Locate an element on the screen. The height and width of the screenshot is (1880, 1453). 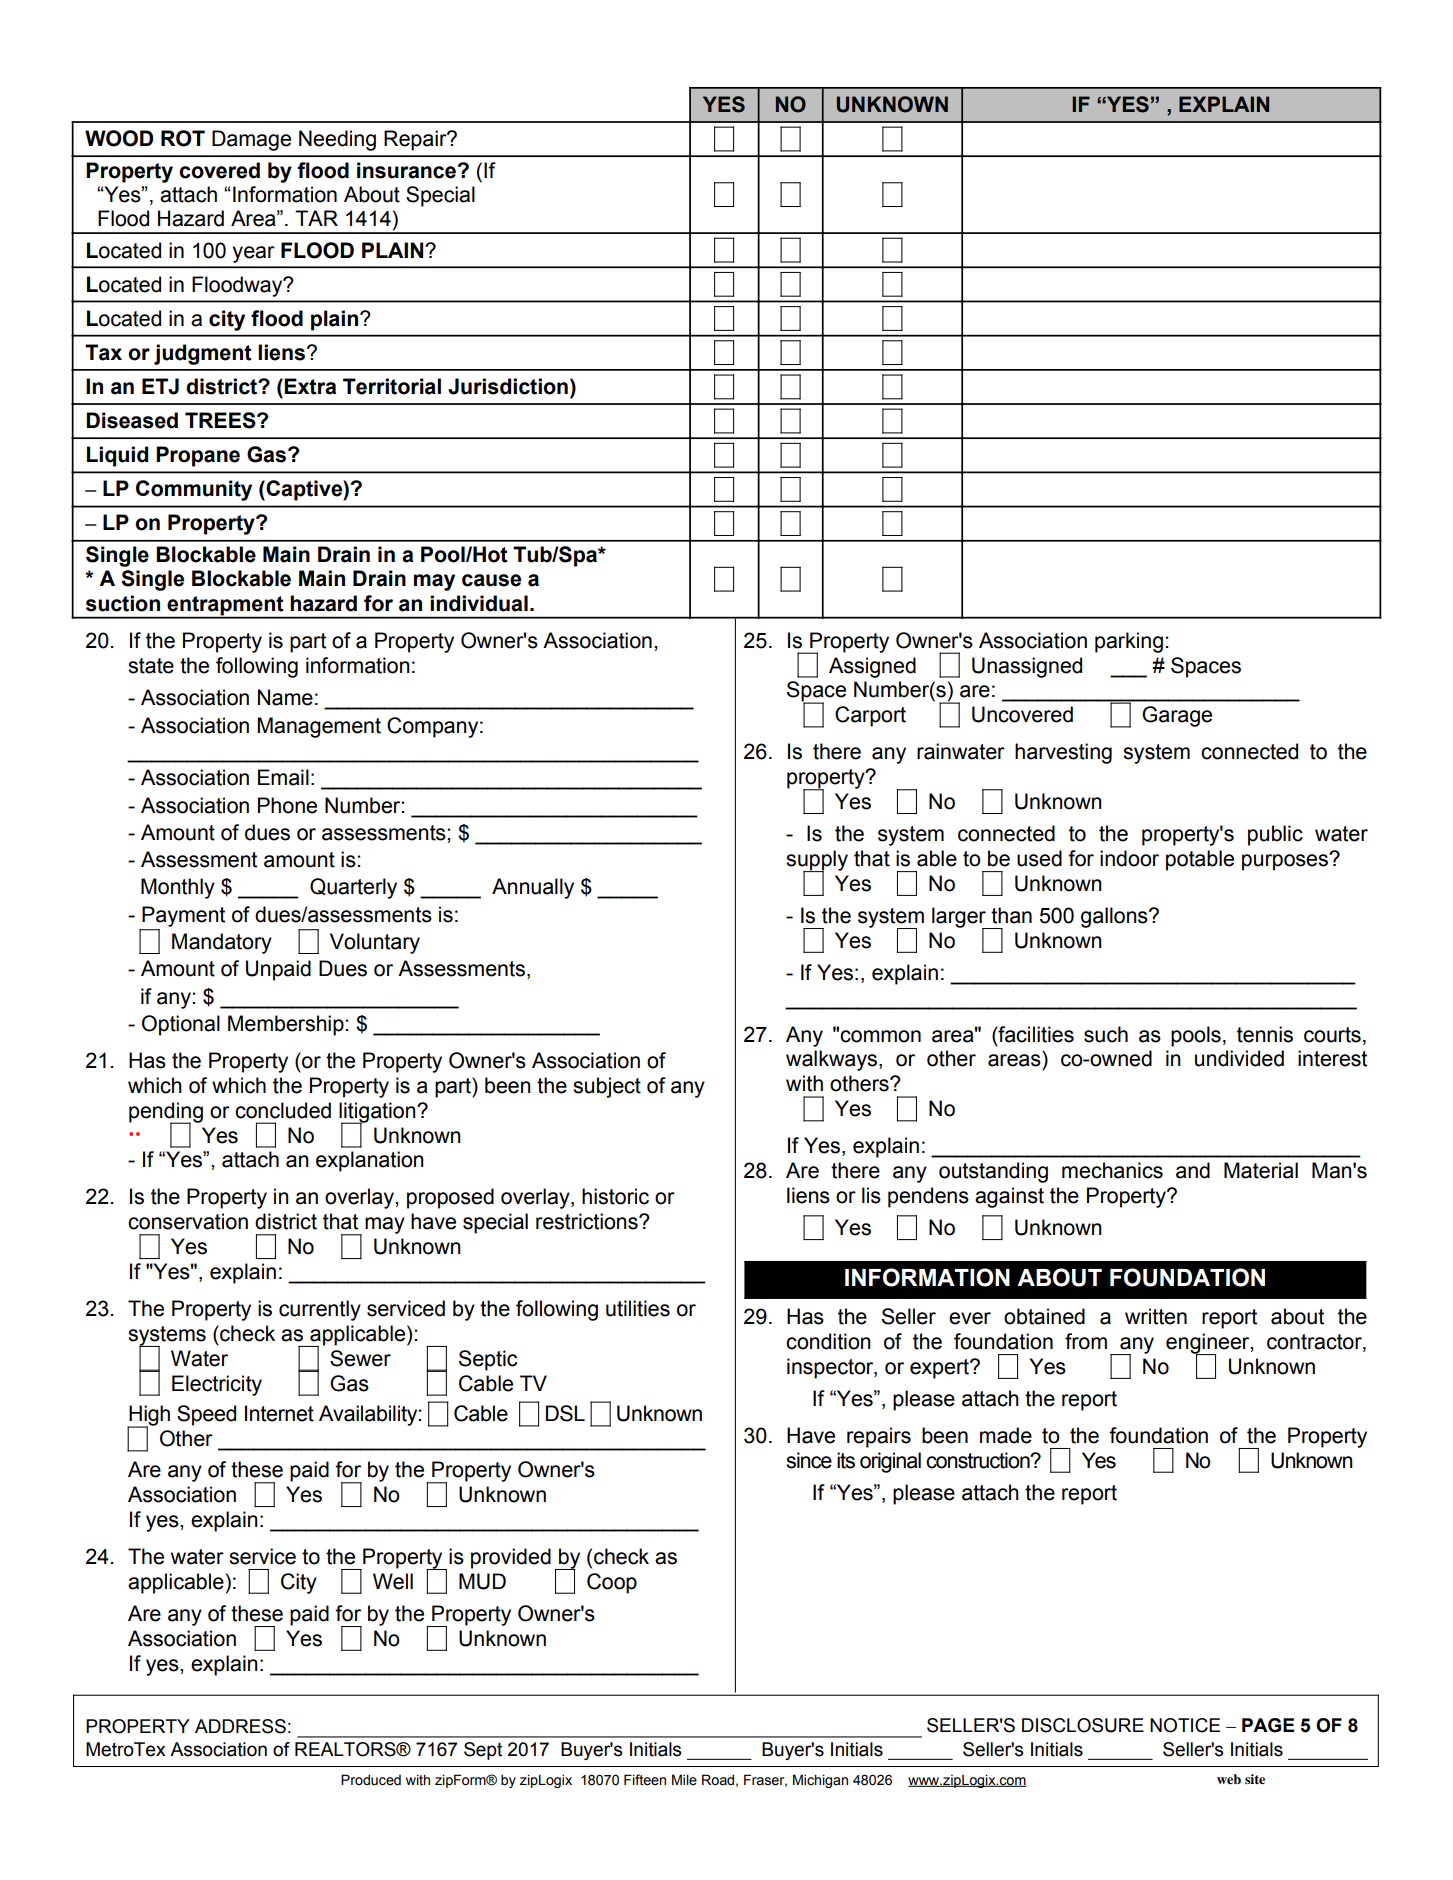
insurance is located at coordinates (407, 170).
